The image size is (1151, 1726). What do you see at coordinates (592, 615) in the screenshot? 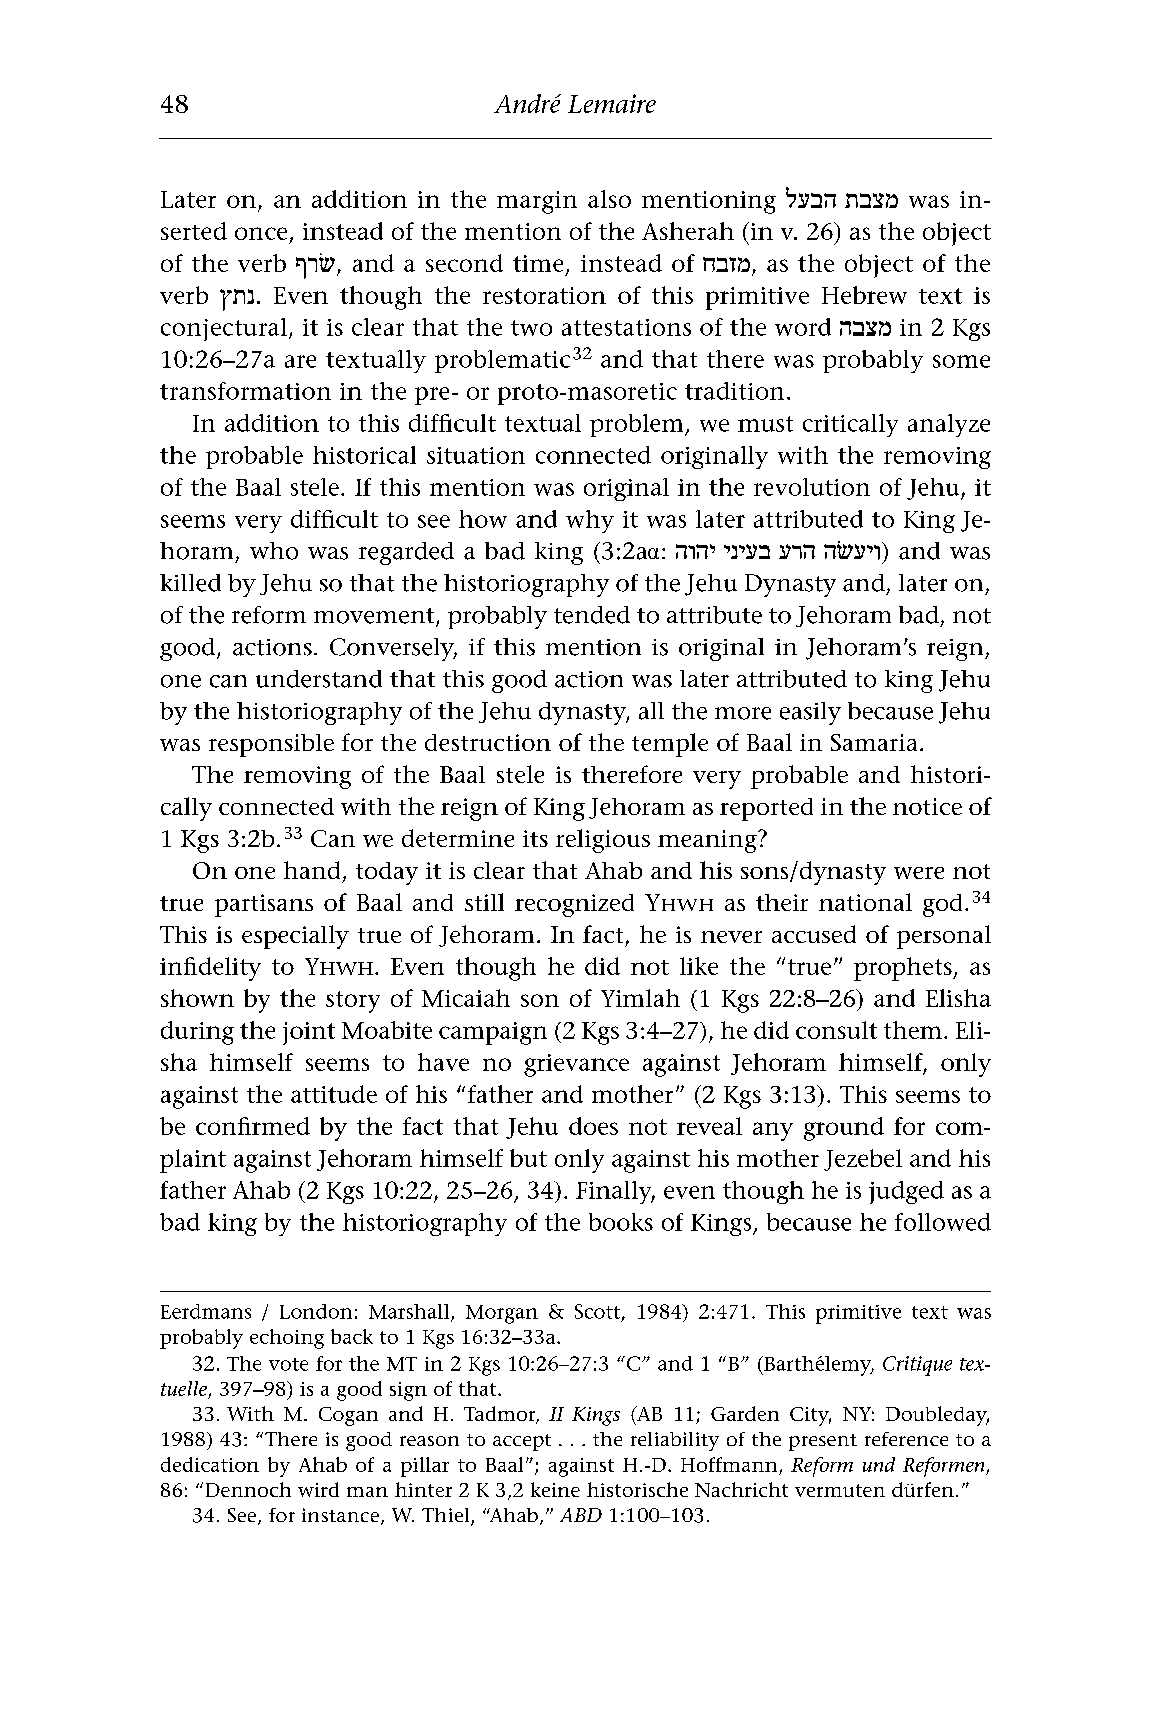
I see `tended` at bounding box center [592, 615].
